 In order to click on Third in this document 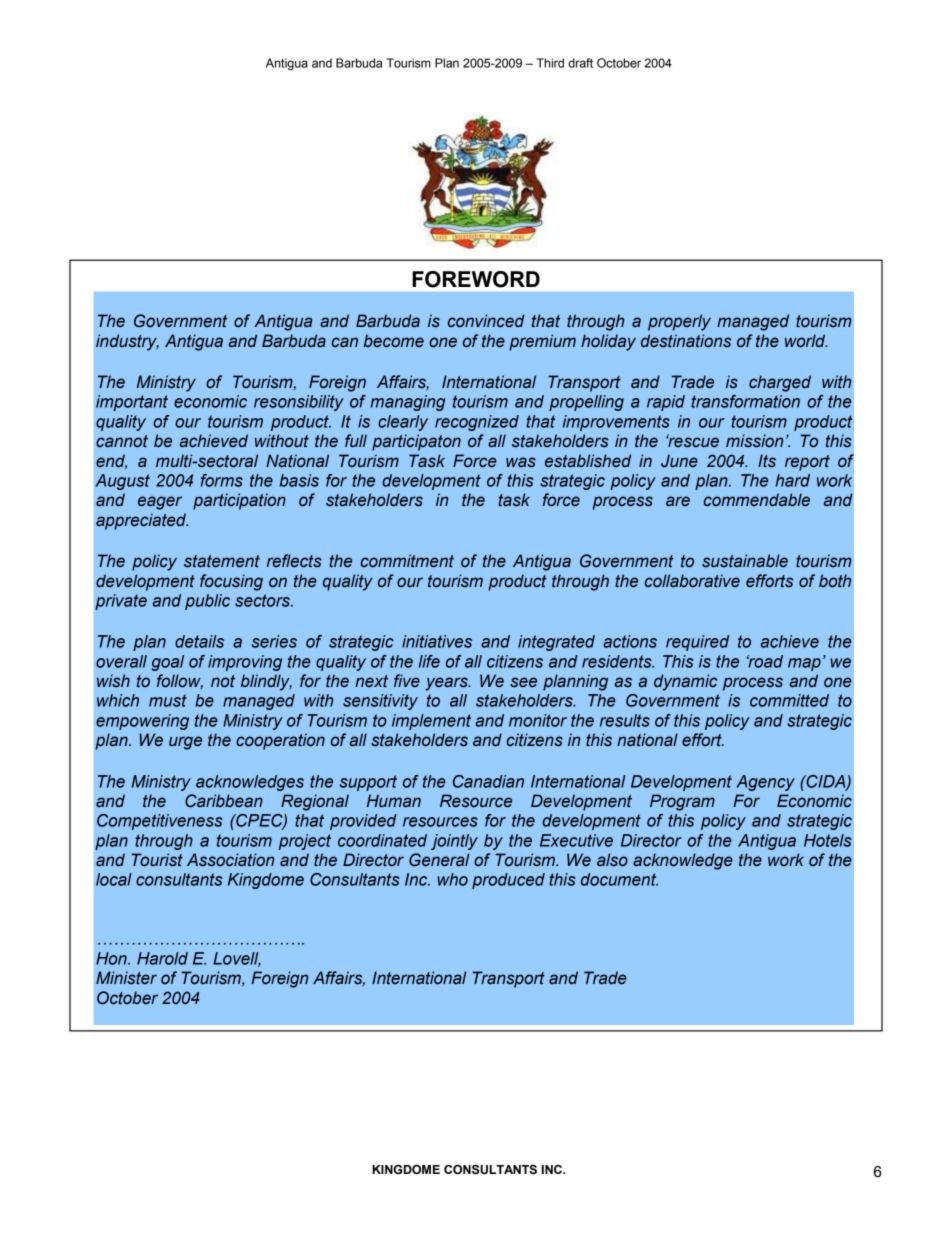, I will do `click(550, 63)`.
